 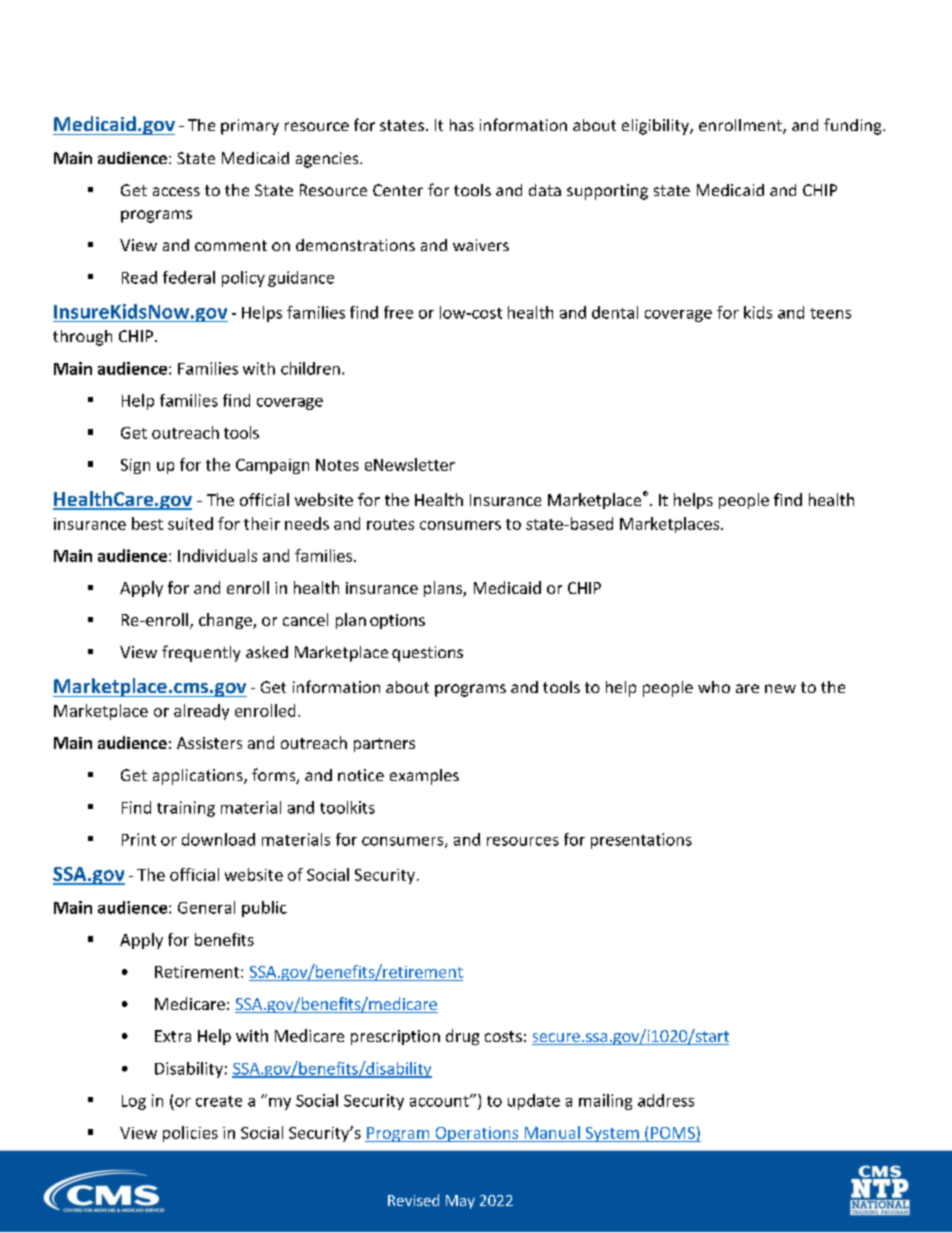 I want to click on General, so click(x=206, y=907).
